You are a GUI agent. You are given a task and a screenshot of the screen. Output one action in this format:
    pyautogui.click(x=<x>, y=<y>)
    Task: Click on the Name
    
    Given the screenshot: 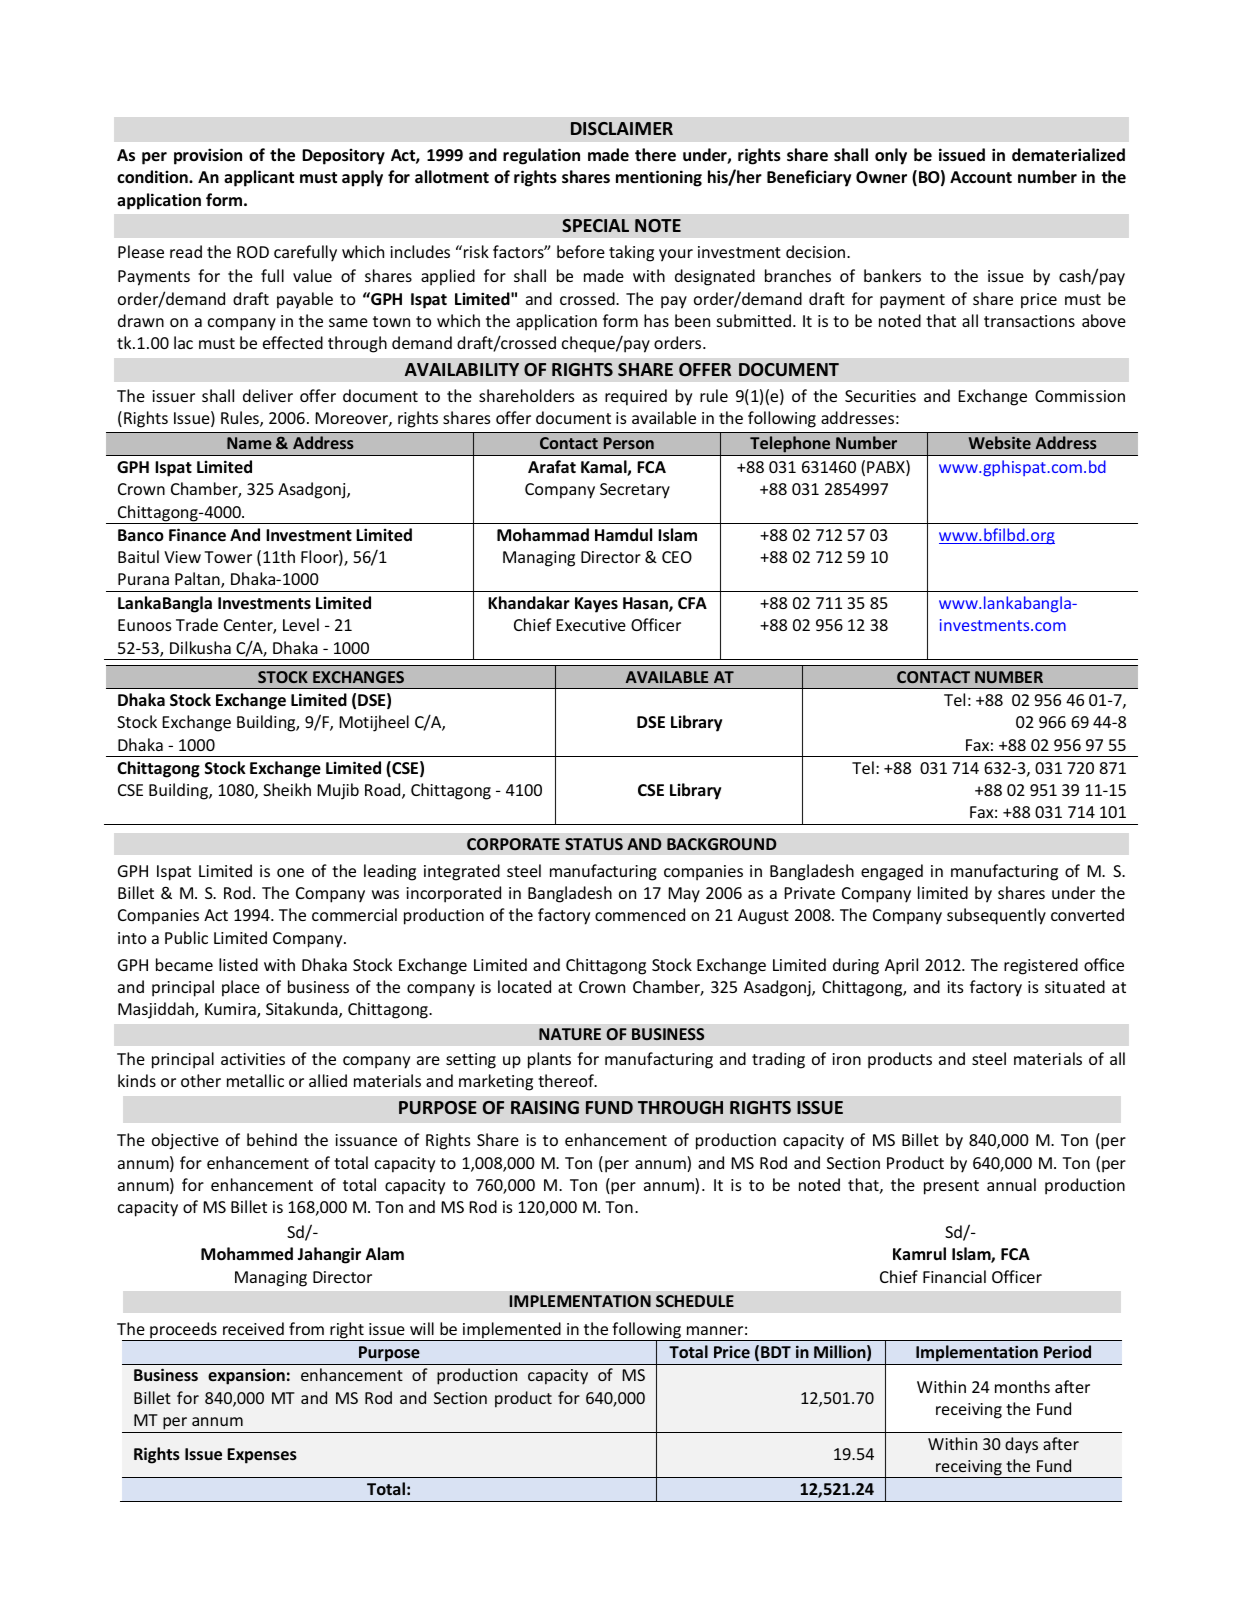 What is the action you would take?
    pyautogui.click(x=249, y=443)
